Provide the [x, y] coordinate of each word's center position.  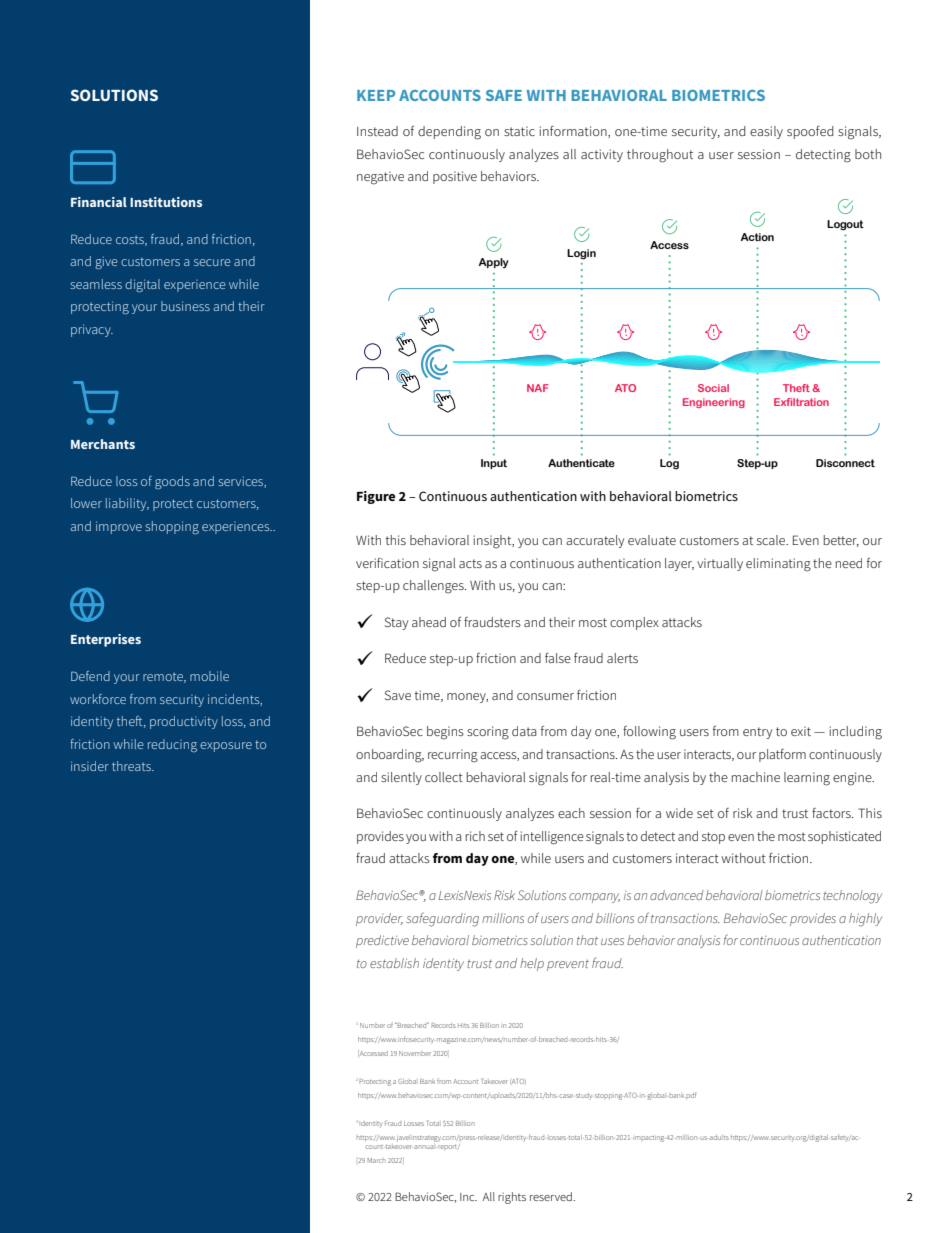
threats [132, 766]
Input [494, 464]
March [376, 1160]
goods [172, 482]
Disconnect [845, 463]
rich [475, 836]
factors [832, 813]
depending [449, 133]
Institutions [166, 202]
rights [512, 1198]
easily [766, 132]
